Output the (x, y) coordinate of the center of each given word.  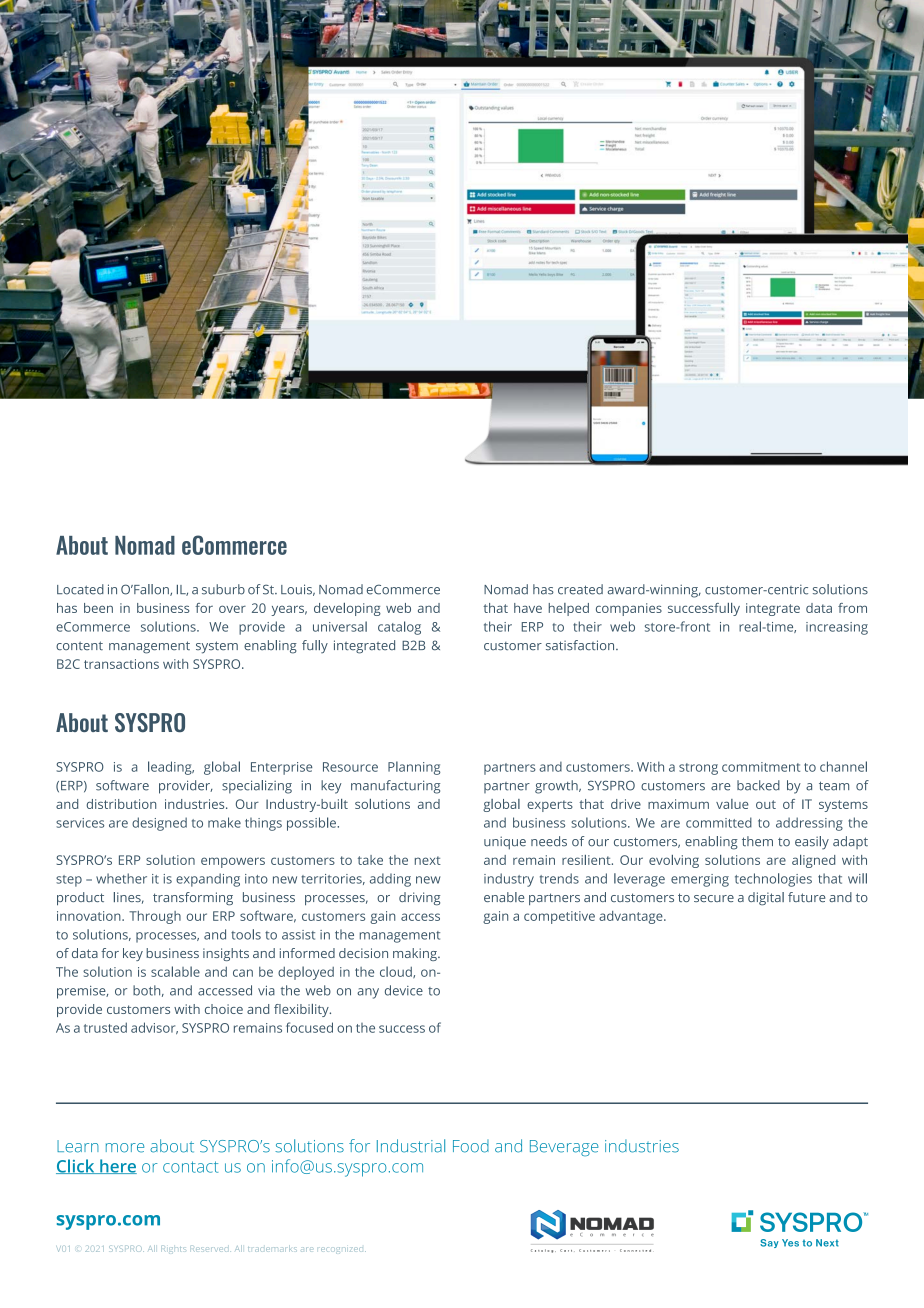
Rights (172, 1249)
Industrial (411, 1146)
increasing (837, 628)
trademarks (272, 1248)
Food (471, 1146)
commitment (761, 767)
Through (155, 917)
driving (419, 899)
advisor (154, 1028)
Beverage (564, 1148)
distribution (121, 804)
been (98, 608)
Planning (414, 768)
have (528, 608)
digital (766, 899)
